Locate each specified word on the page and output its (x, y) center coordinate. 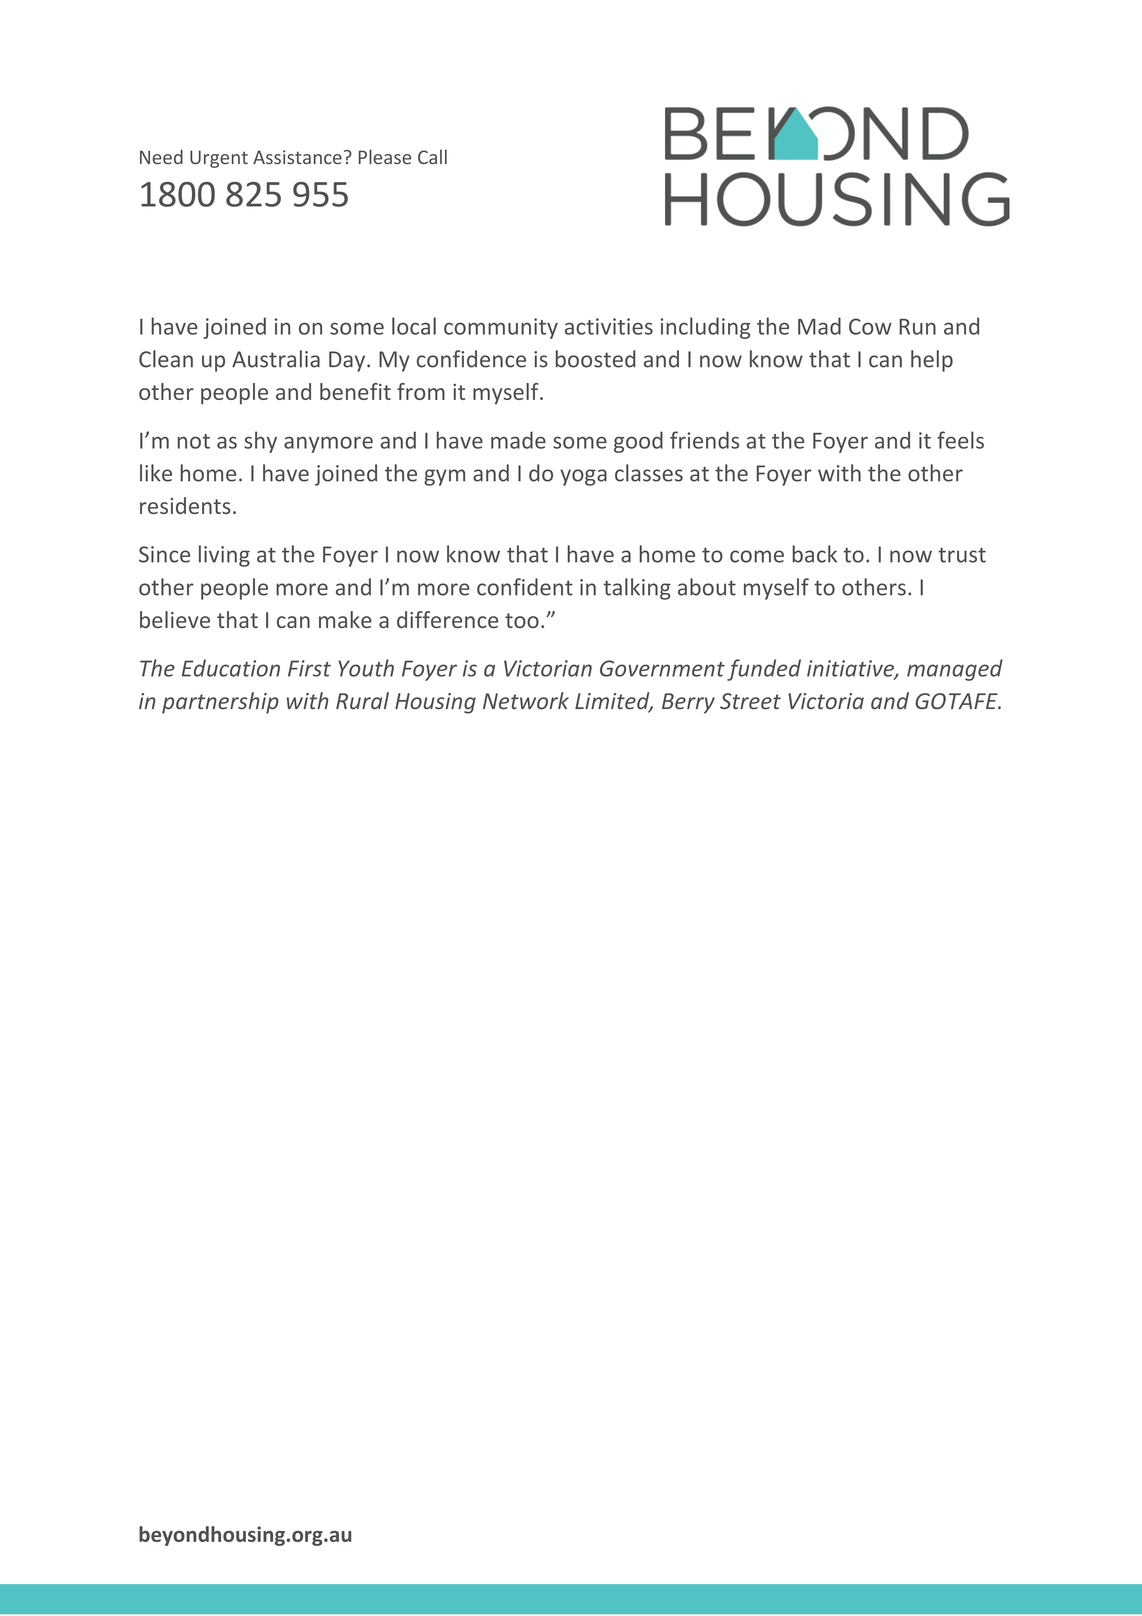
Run (917, 327)
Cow (870, 326)
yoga (583, 477)
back (814, 554)
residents (185, 505)
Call (432, 156)
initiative (851, 669)
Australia (276, 359)
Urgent (219, 159)
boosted (596, 359)
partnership (220, 703)
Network (526, 701)
